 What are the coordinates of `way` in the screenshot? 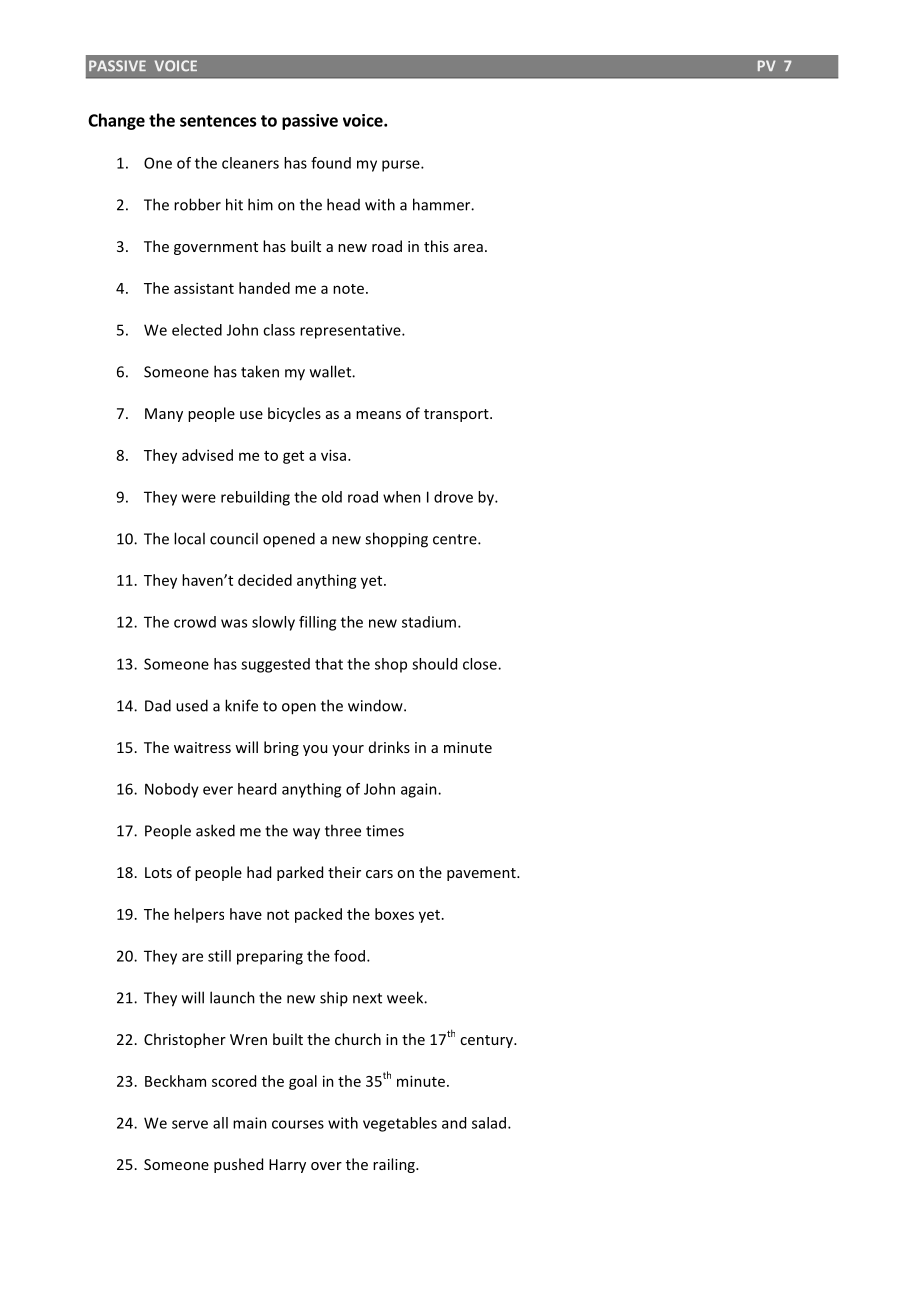 It's located at (306, 834).
